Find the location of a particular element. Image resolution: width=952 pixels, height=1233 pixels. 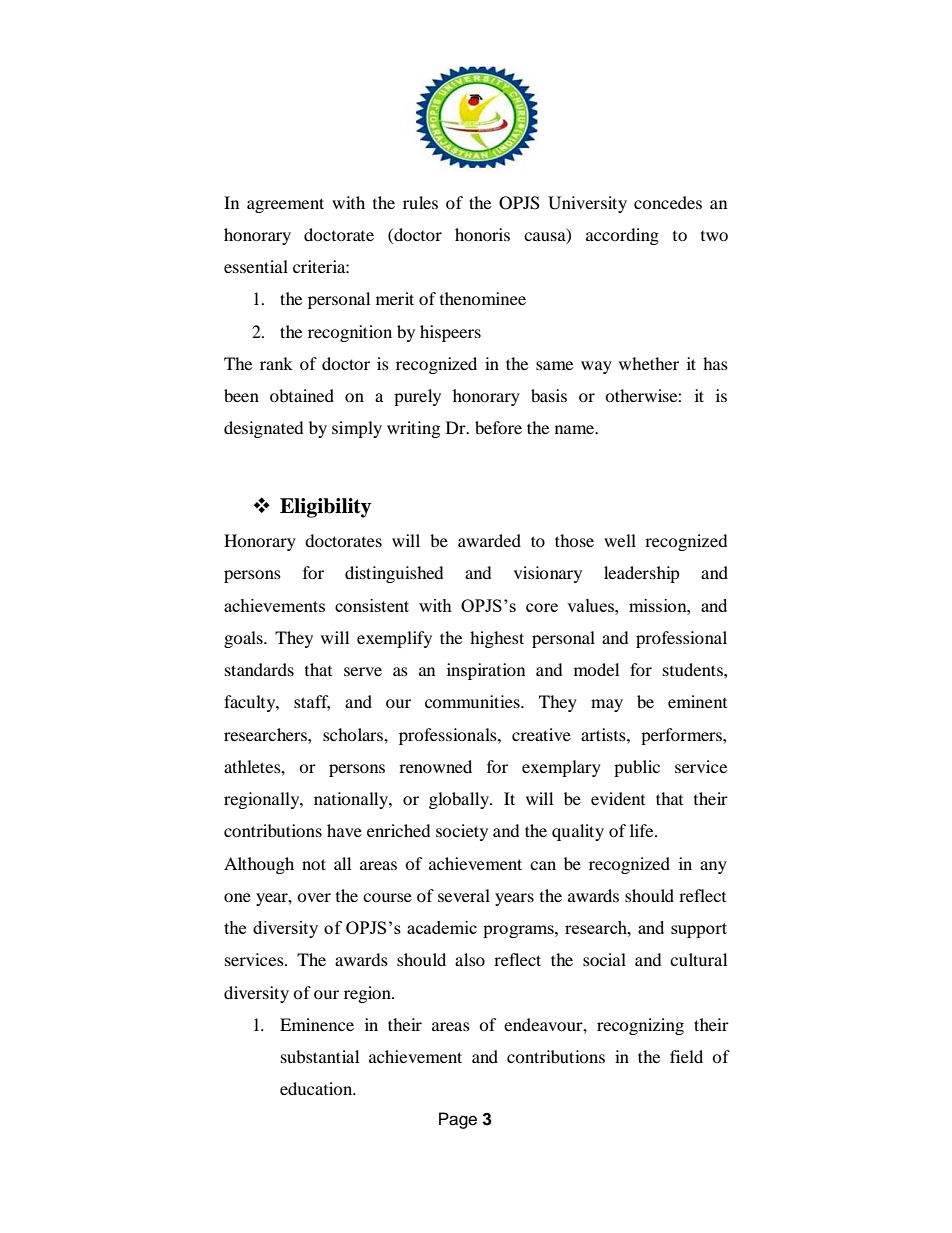

students is located at coordinates (694, 669).
